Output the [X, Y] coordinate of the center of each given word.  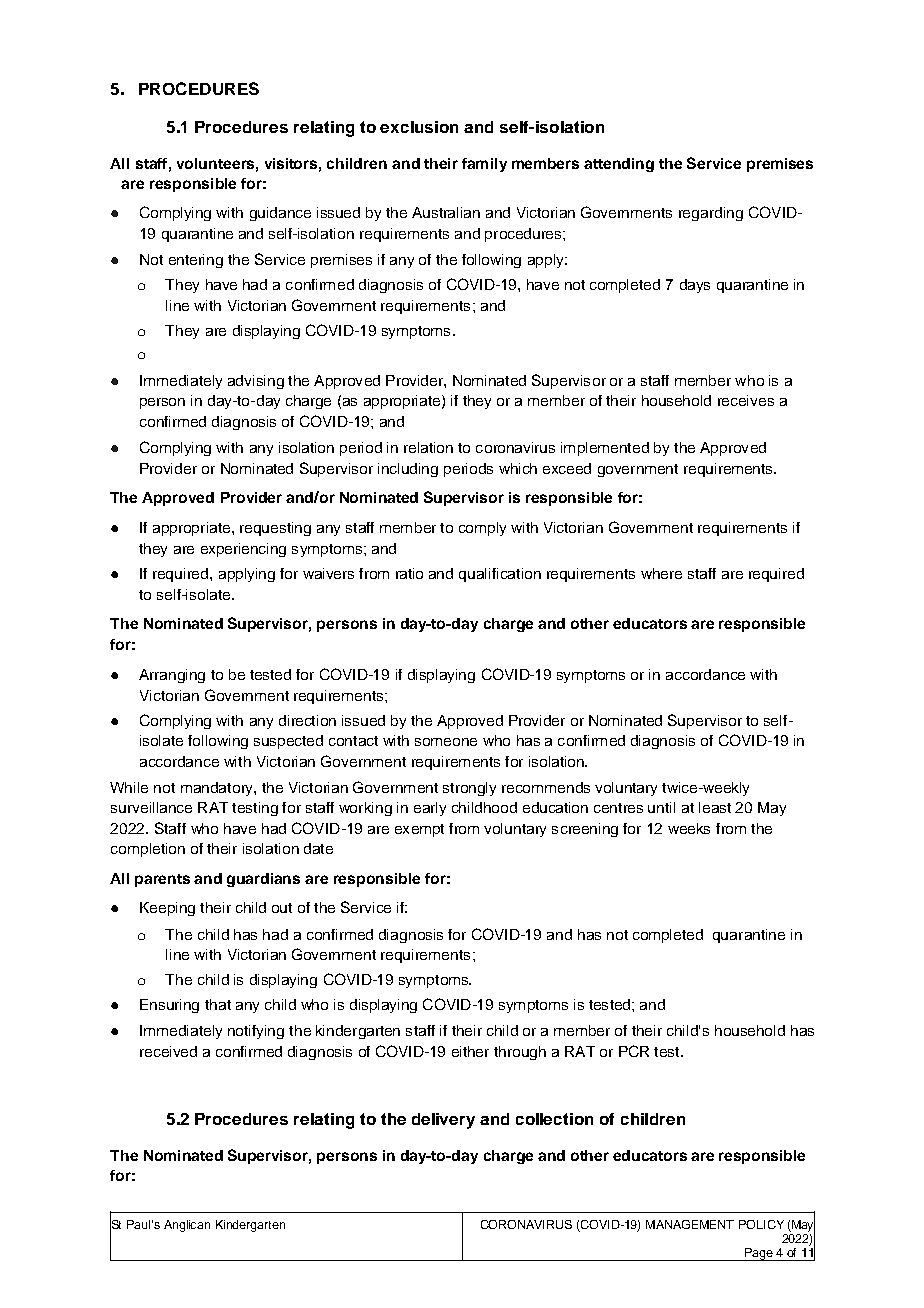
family [484, 165]
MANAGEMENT [690, 1224]
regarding [711, 214]
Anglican [187, 1226]
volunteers [215, 163]
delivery [443, 1121]
